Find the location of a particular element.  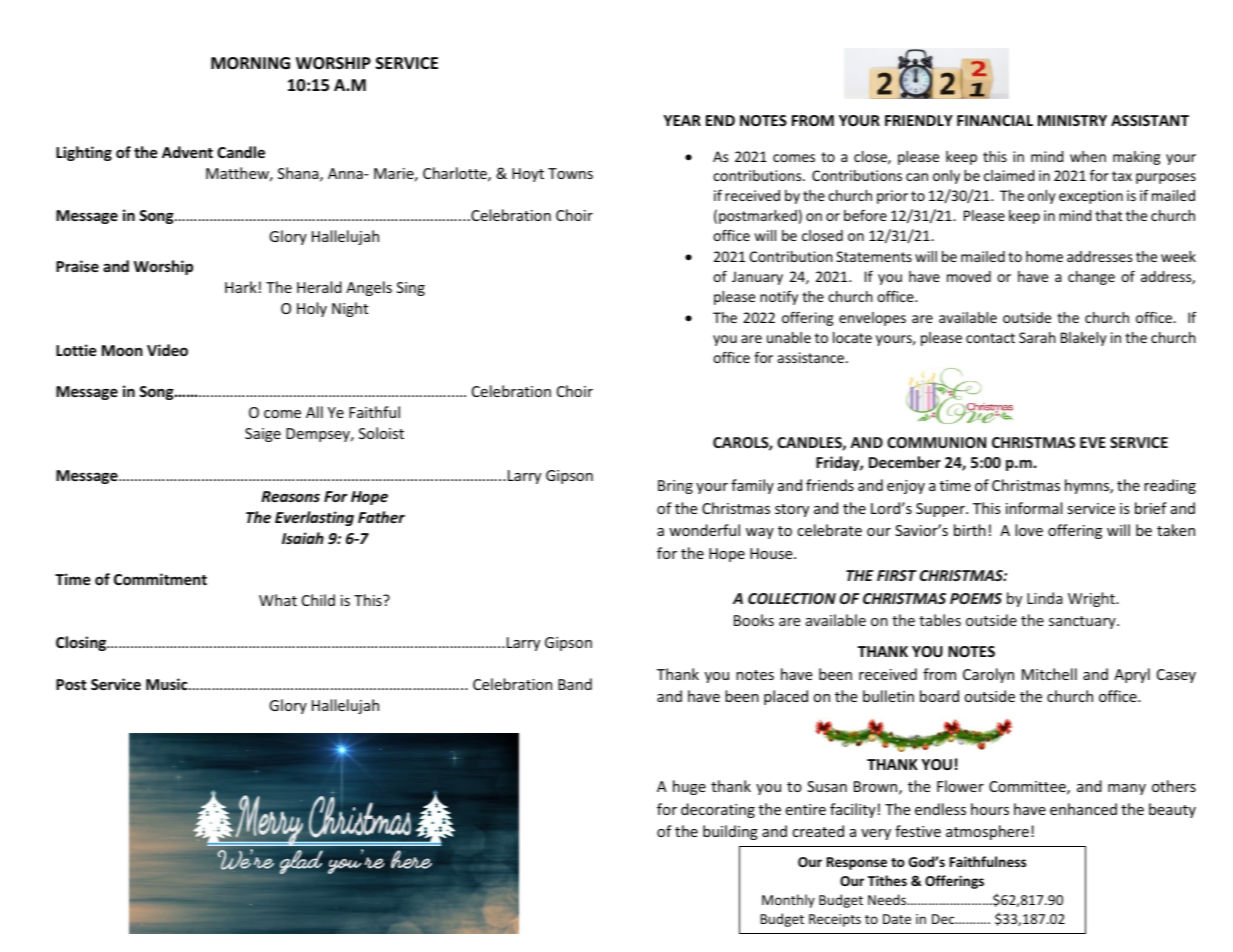

Hark is located at coordinates (241, 287).
